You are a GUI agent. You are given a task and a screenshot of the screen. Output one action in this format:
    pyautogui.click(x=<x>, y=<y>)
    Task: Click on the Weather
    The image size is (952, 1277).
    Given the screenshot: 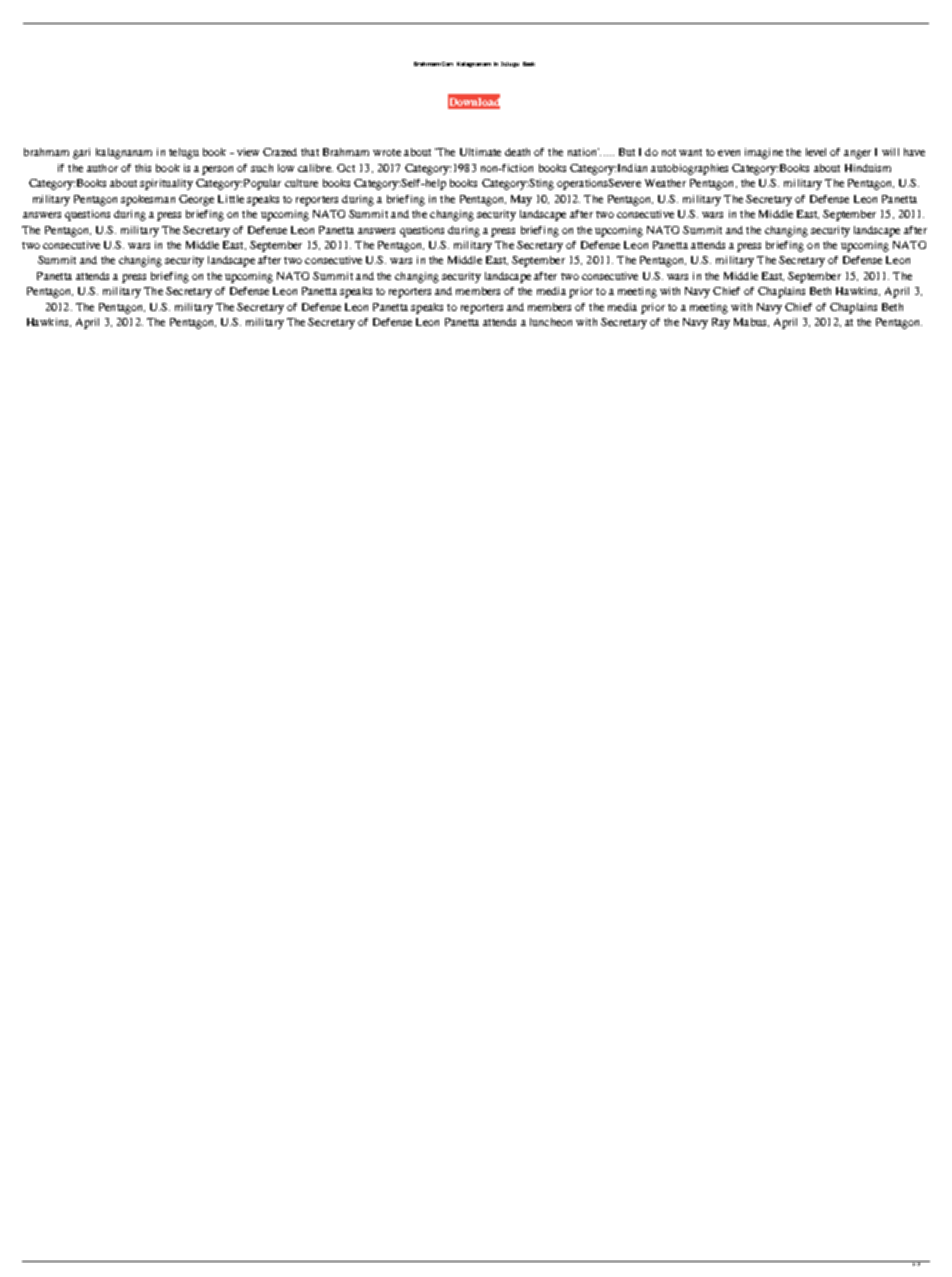 What is the action you would take?
    pyautogui.click(x=665, y=183)
